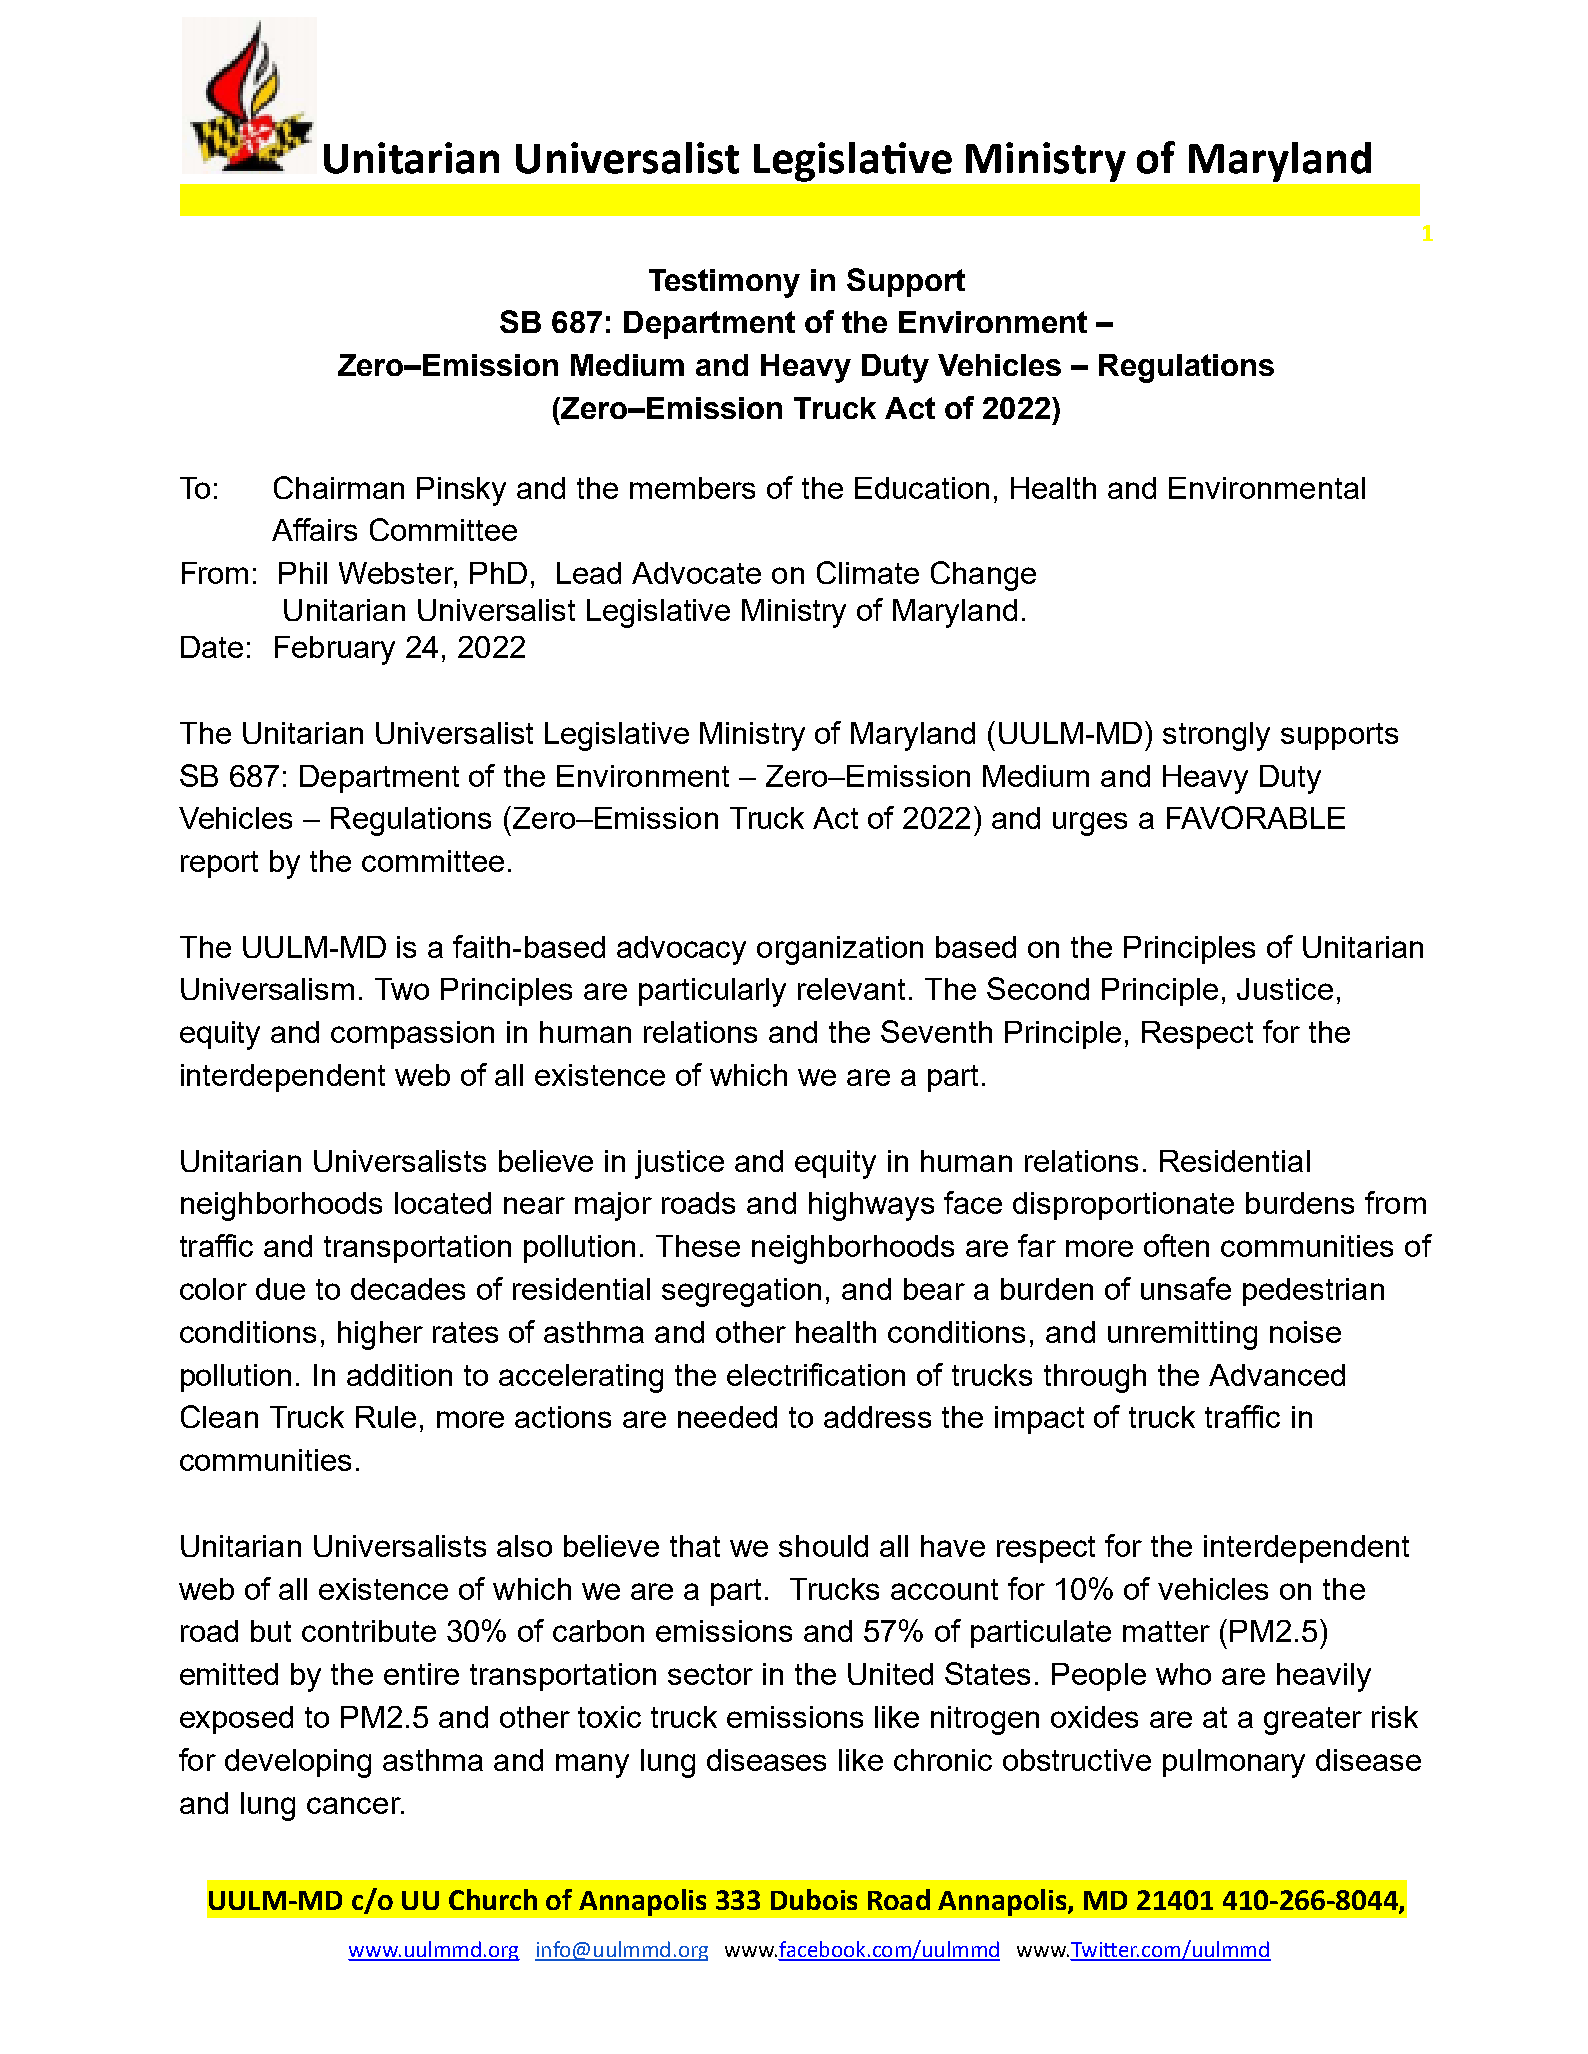 This page has height=2054, width=1588. What do you see at coordinates (724, 283) in the page?
I see `Testimony` at bounding box center [724, 283].
